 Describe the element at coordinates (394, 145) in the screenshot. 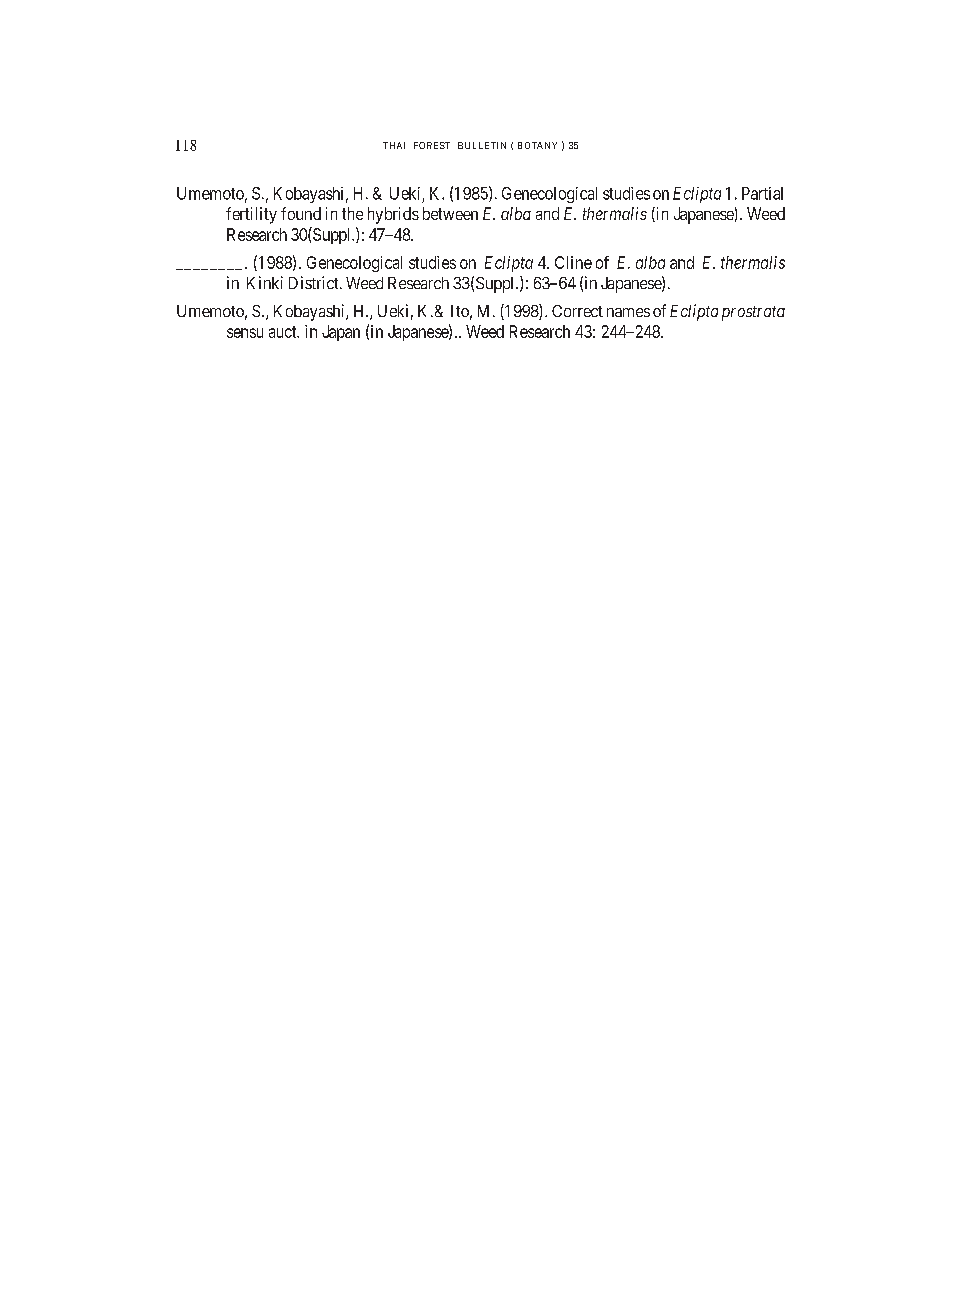

I see `THAI` at that location.
